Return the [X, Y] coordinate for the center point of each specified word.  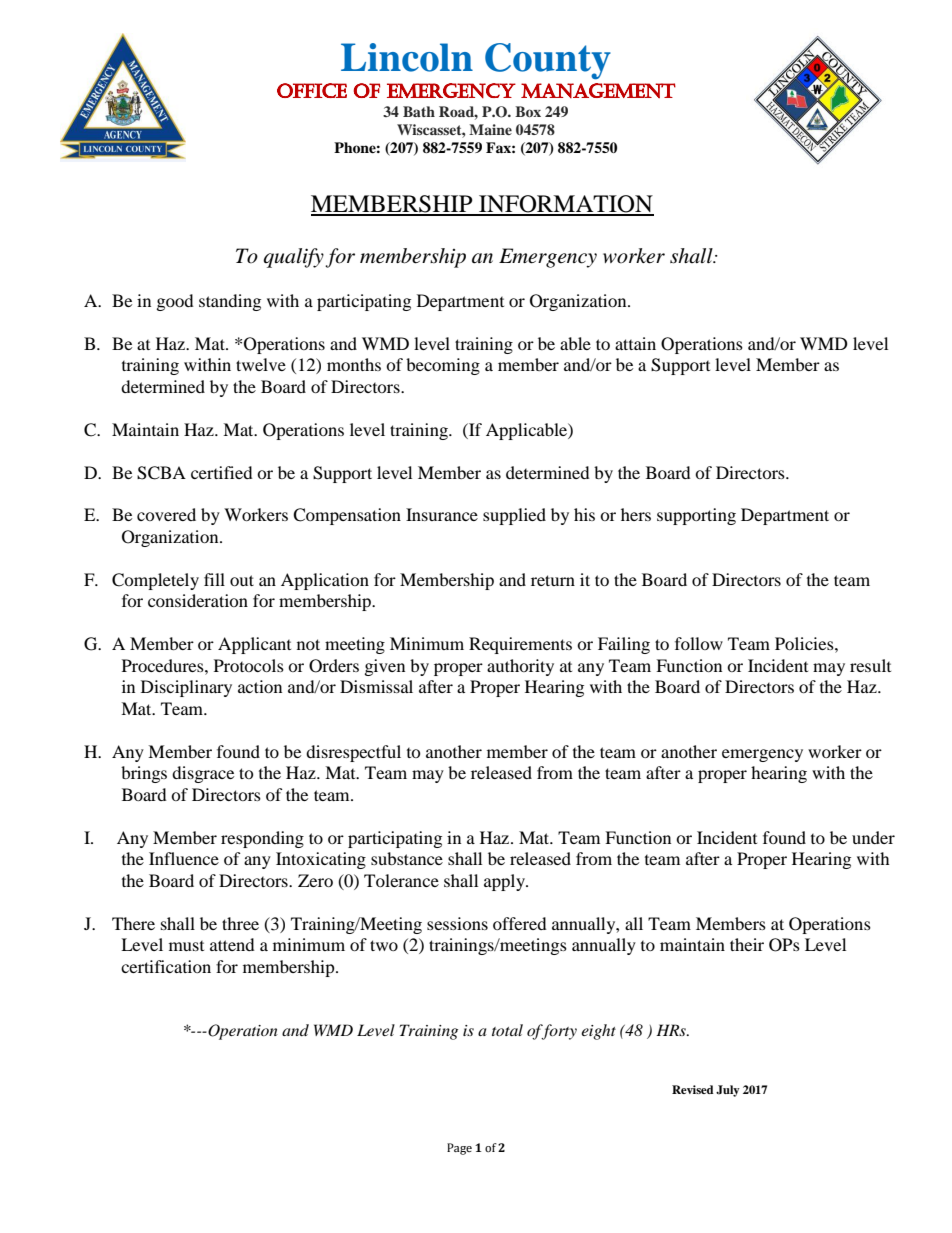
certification [166, 966]
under [873, 837]
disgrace [203, 774]
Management [598, 91]
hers [636, 514]
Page [459, 1149]
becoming [443, 366]
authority [520, 667]
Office [312, 90]
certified [222, 472]
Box [528, 111]
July [728, 1091]
